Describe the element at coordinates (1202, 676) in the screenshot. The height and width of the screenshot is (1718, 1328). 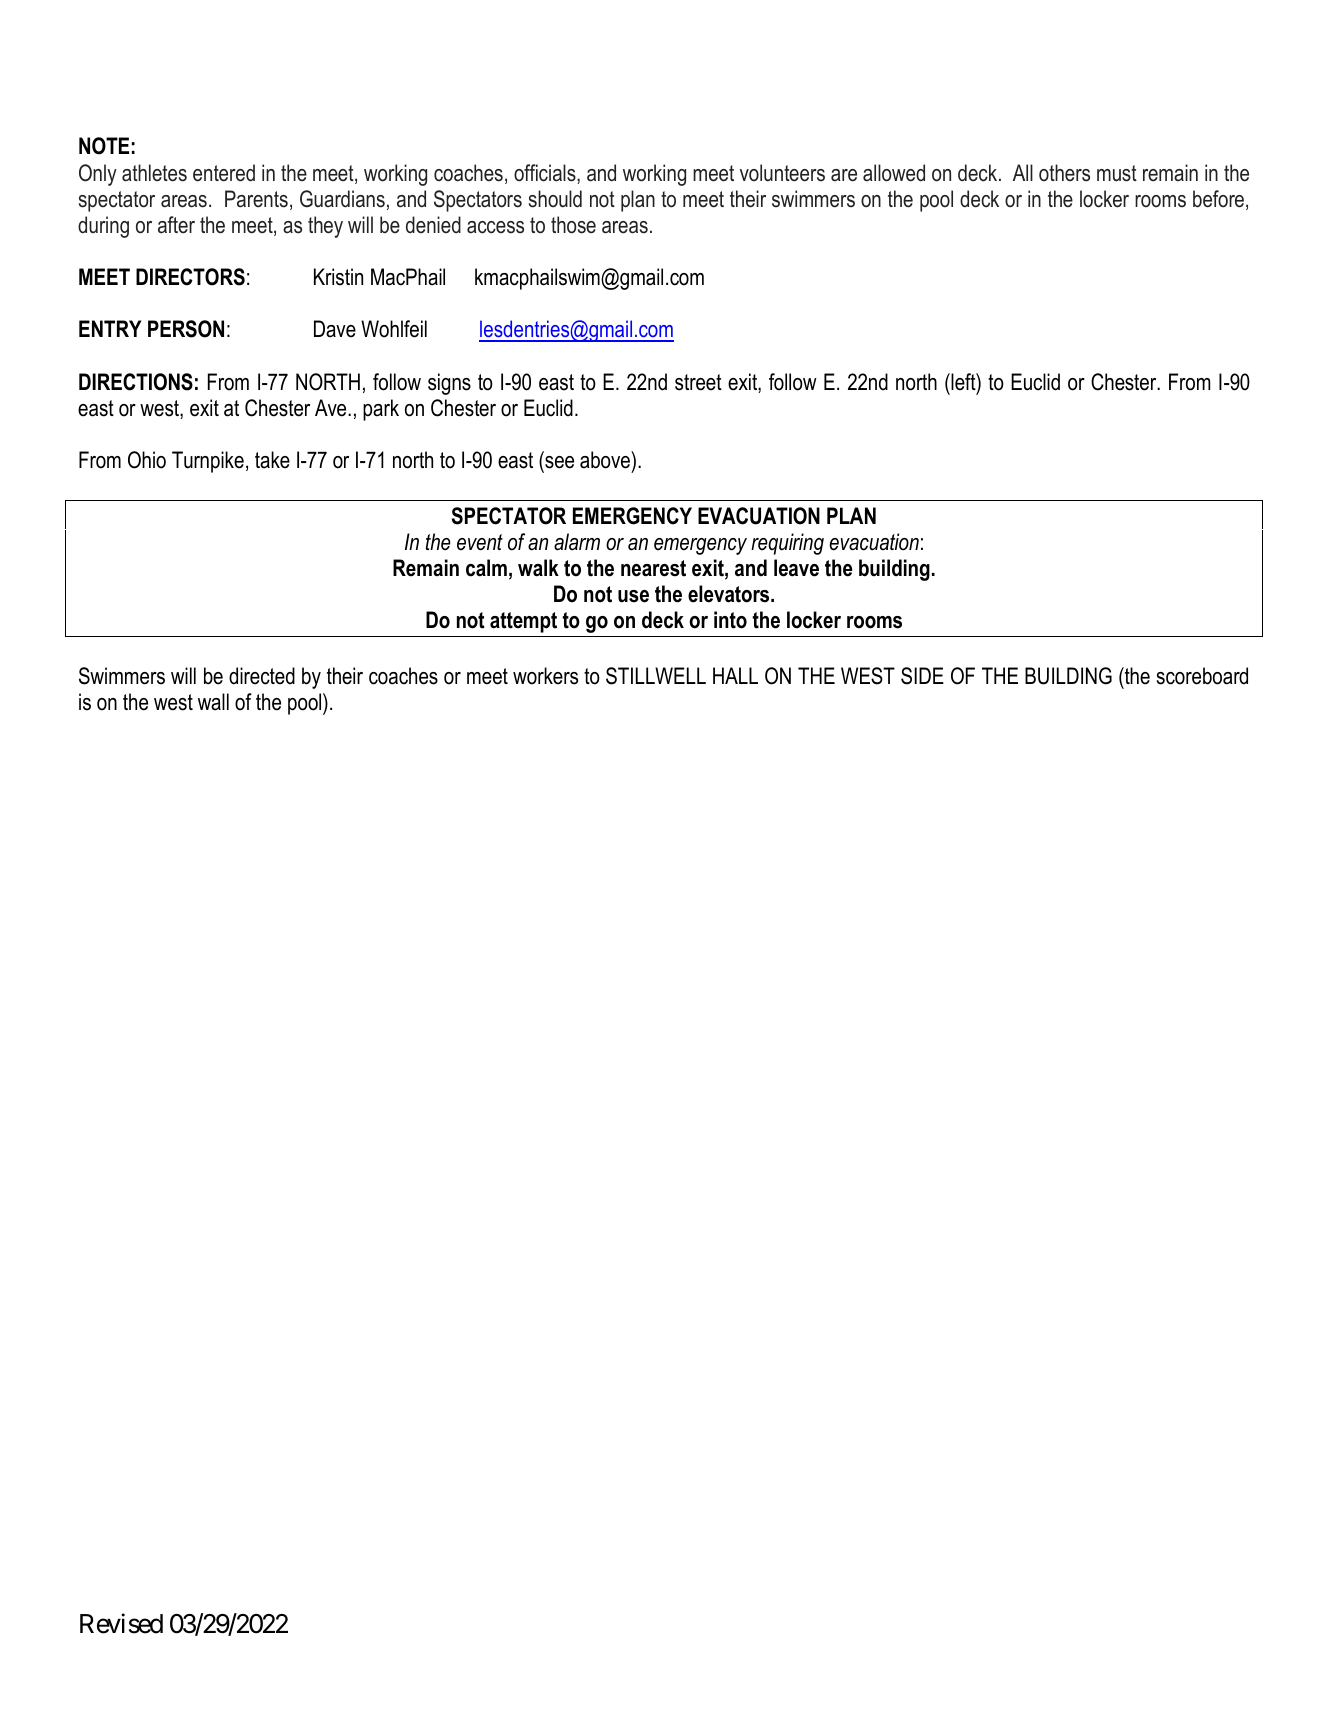
I see `scoreboard` at that location.
